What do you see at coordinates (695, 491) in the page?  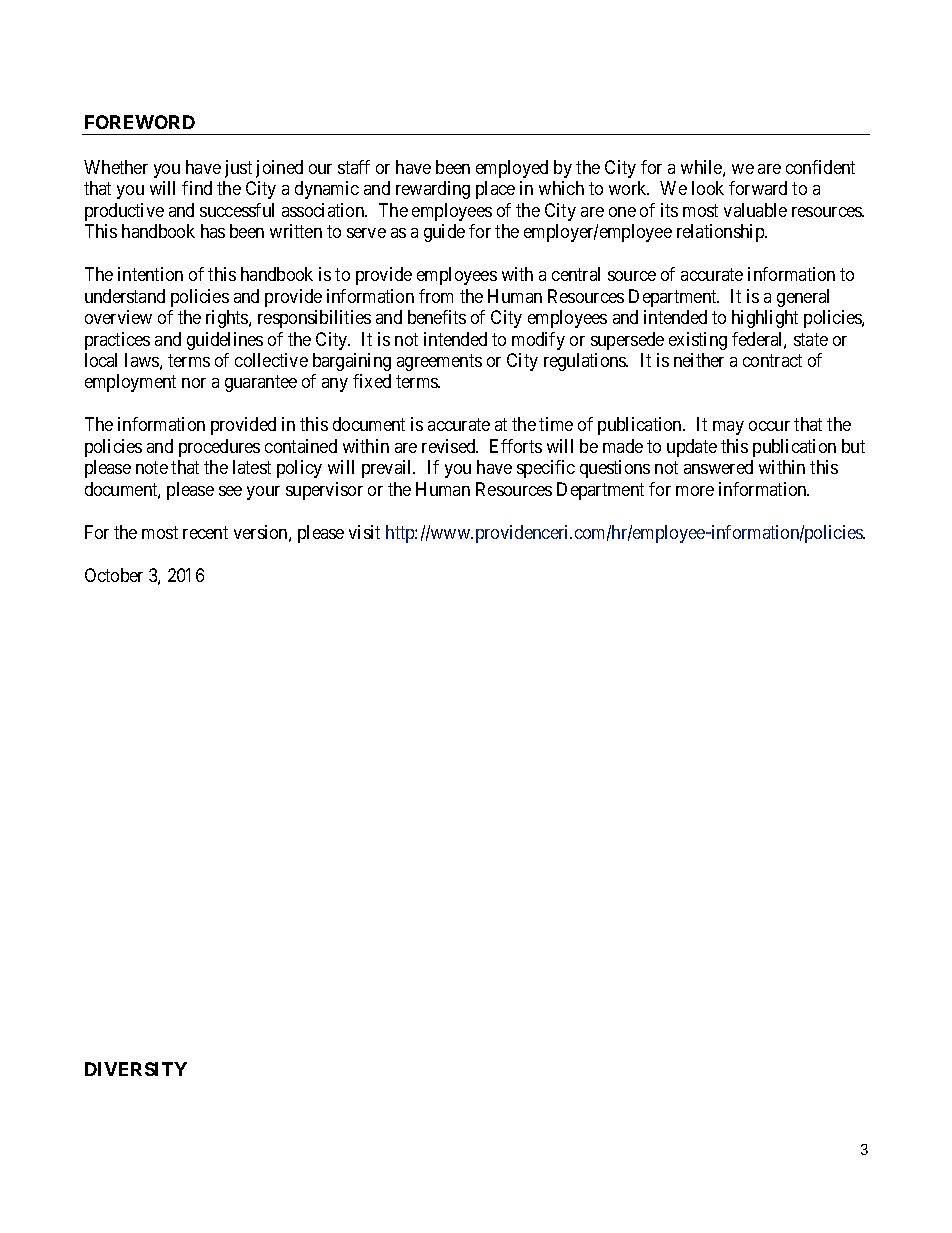 I see `more` at bounding box center [695, 491].
